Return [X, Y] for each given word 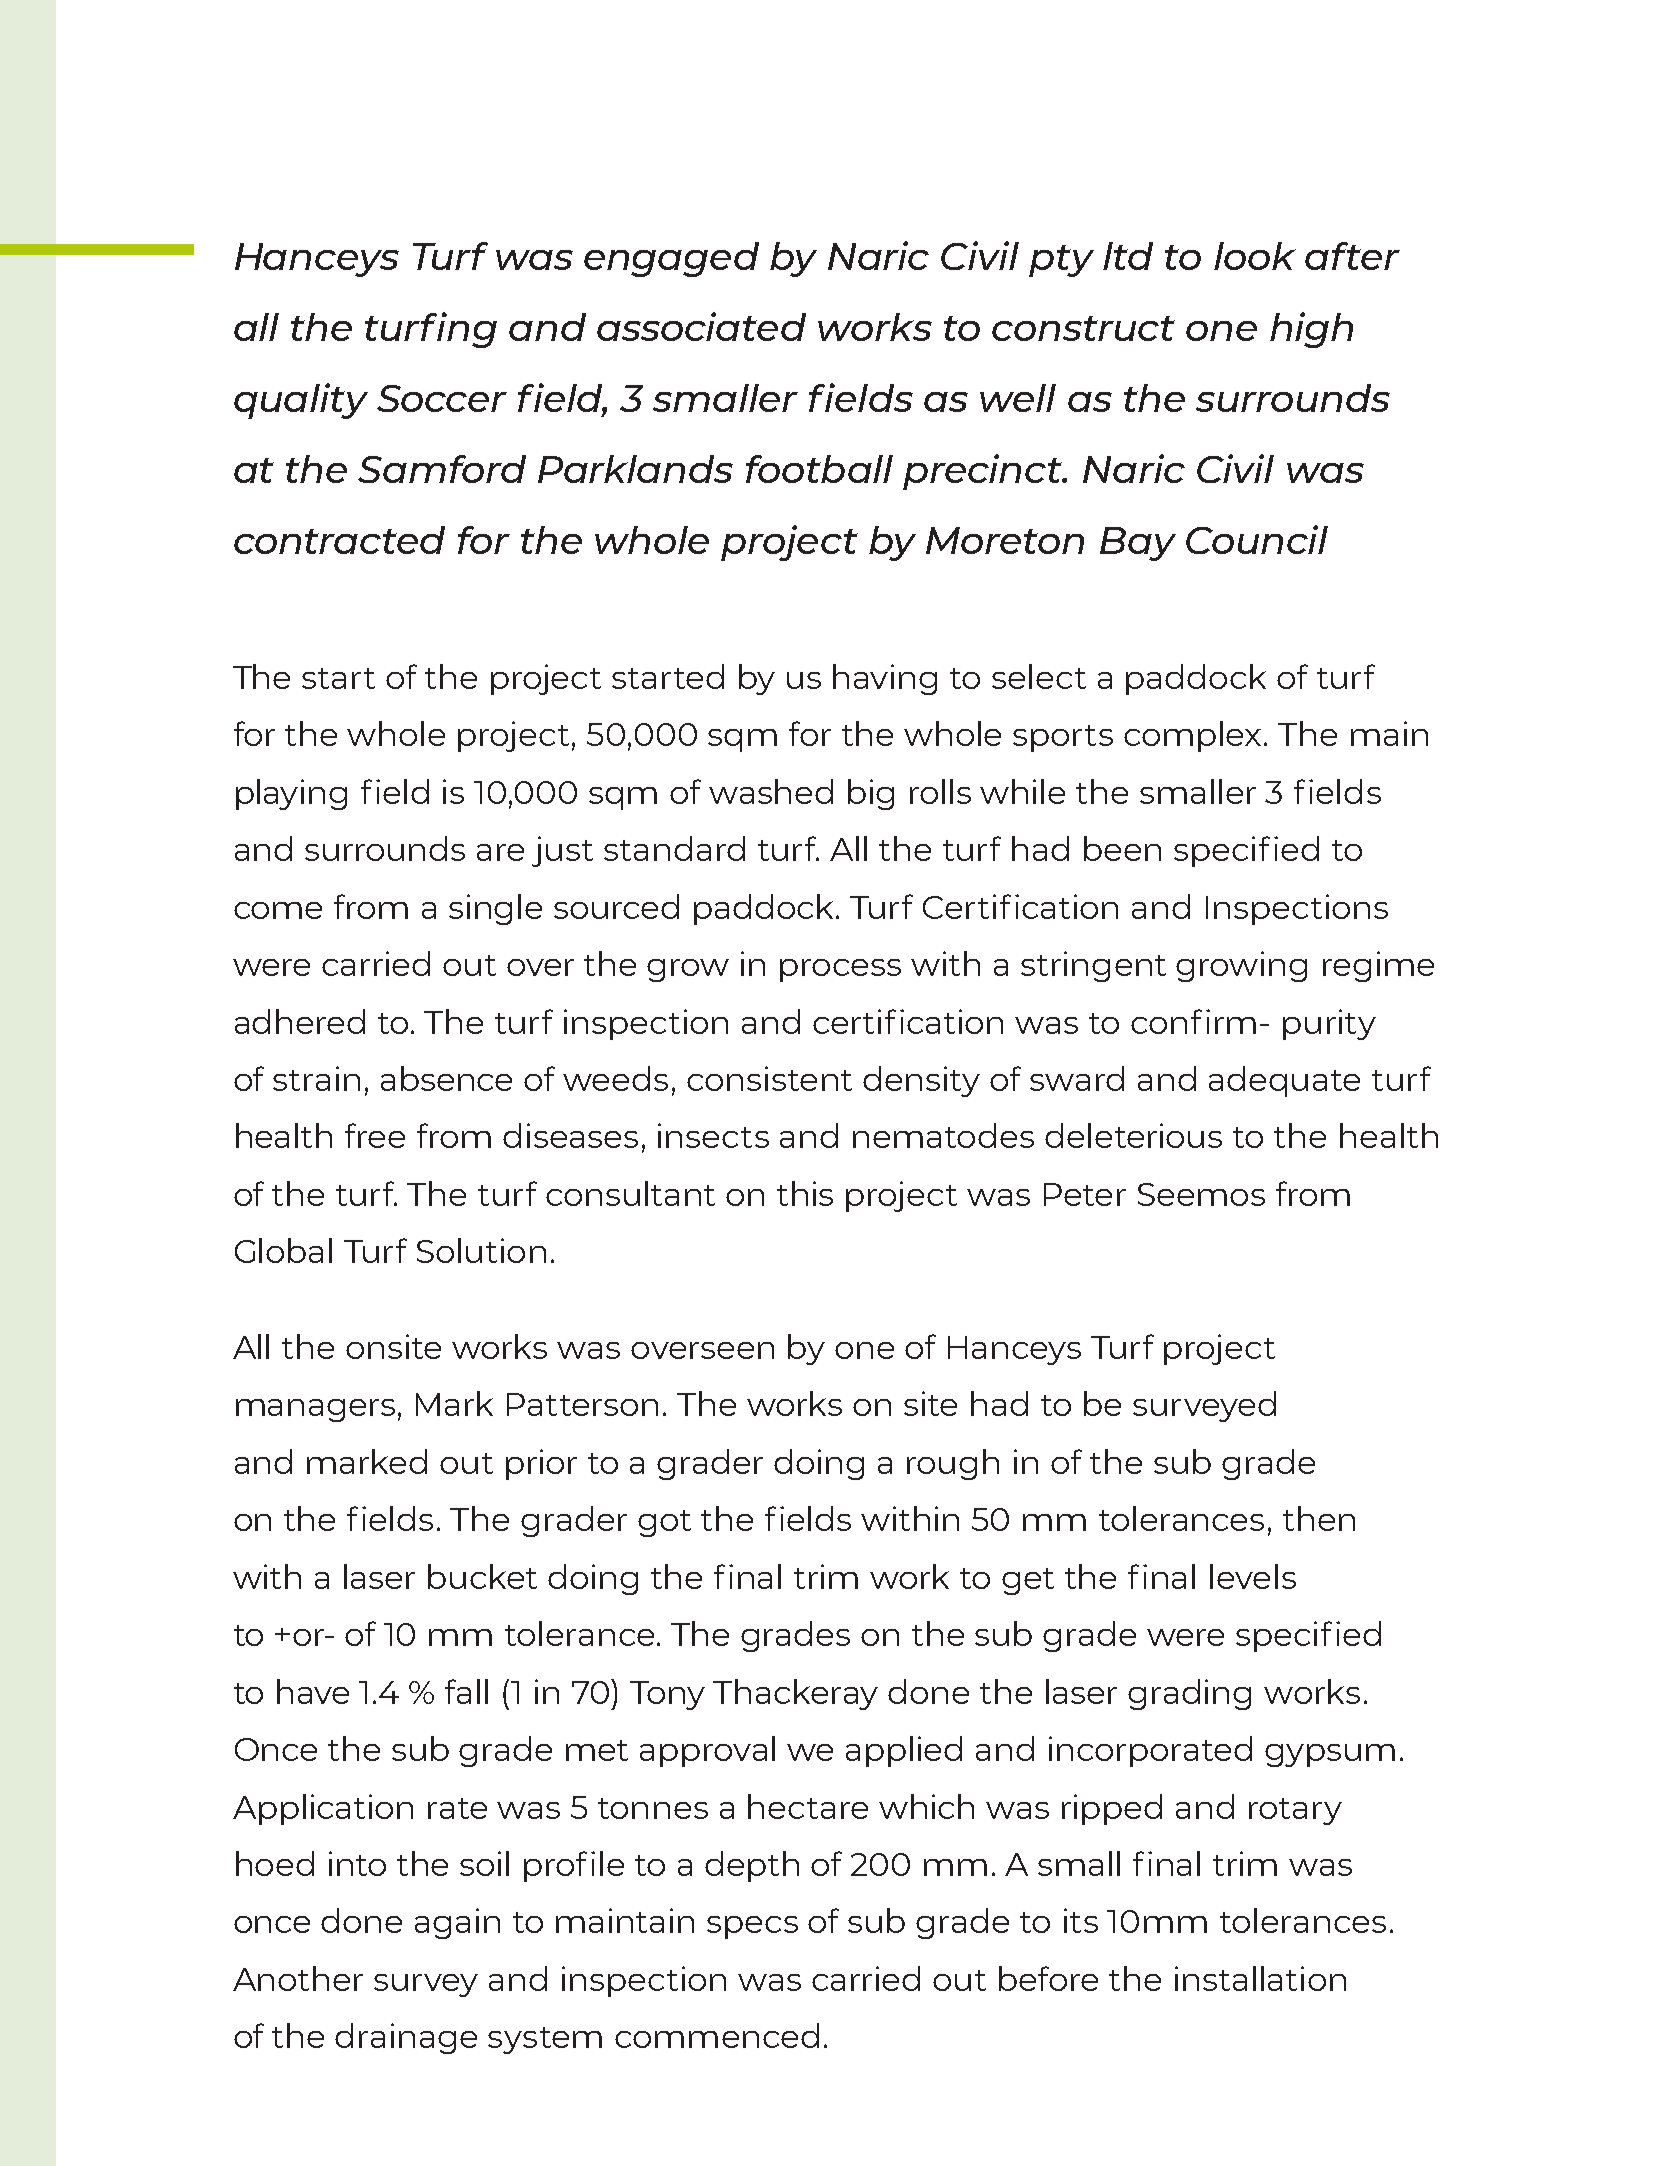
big [871, 794]
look [1255, 256]
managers [315, 1410]
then [1319, 1518]
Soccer [442, 398]
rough [953, 1464]
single [495, 909]
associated [701, 326]
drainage [406, 2038]
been [1122, 848]
